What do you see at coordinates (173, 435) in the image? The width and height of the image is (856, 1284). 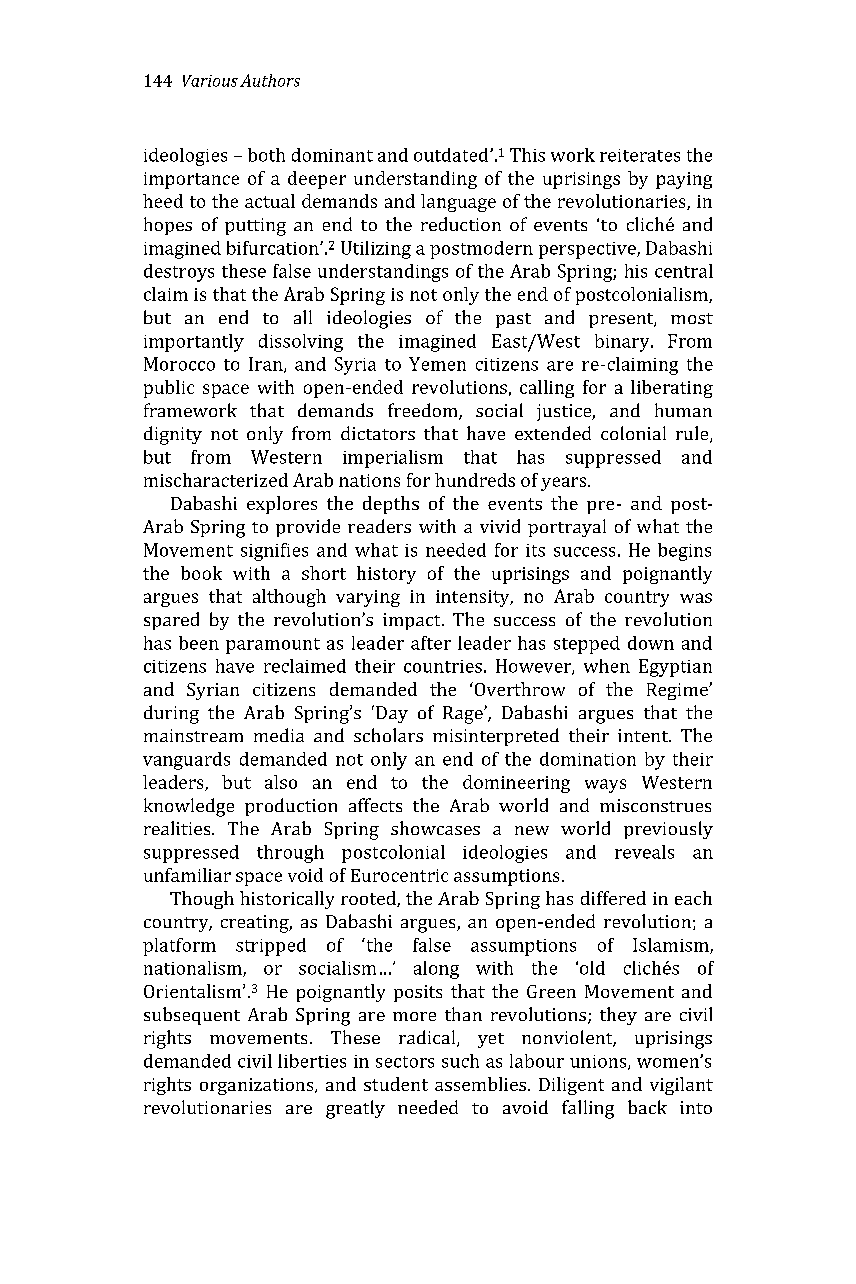 I see `dignity` at bounding box center [173, 435].
